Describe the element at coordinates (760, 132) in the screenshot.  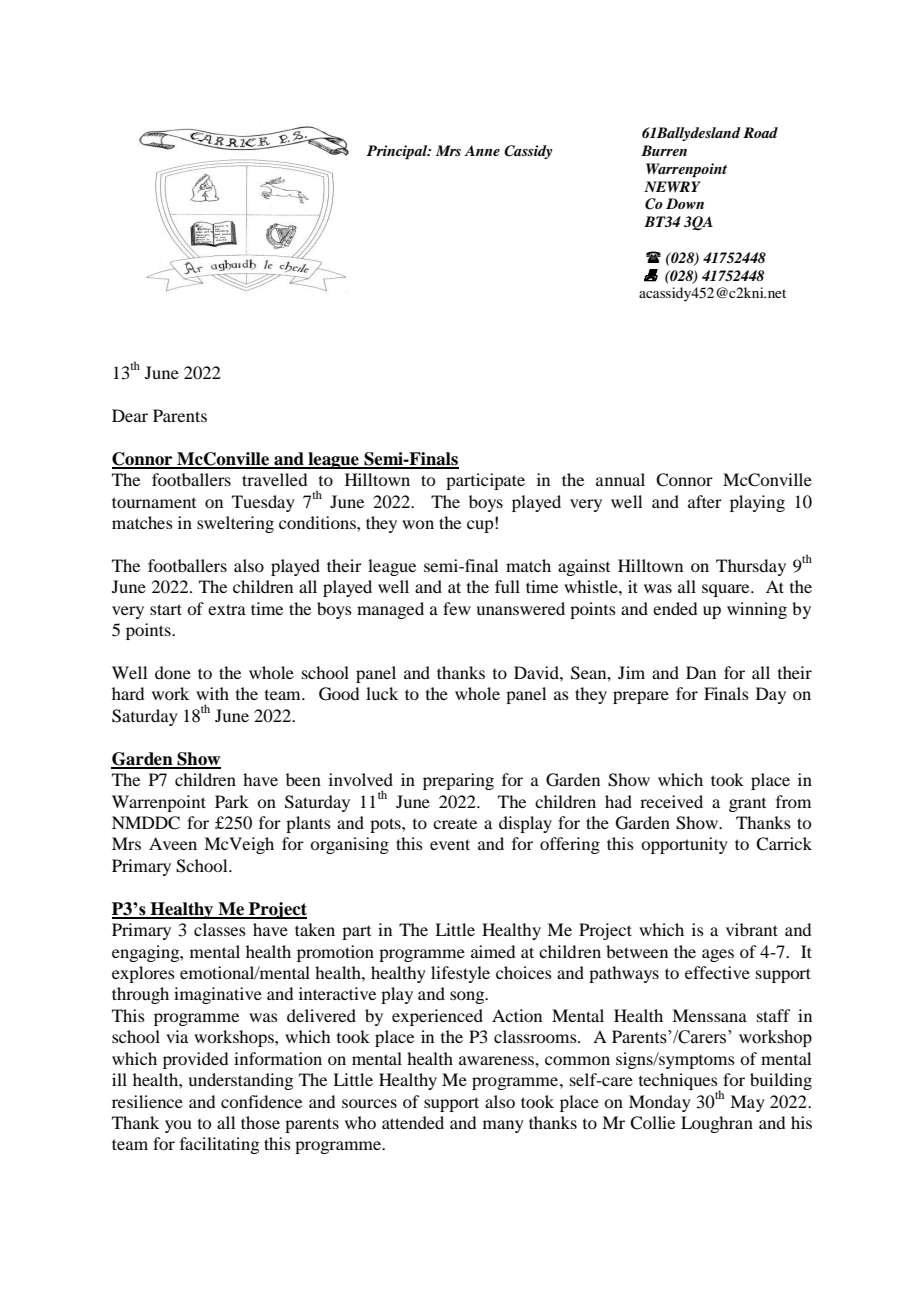
I see `Road` at that location.
